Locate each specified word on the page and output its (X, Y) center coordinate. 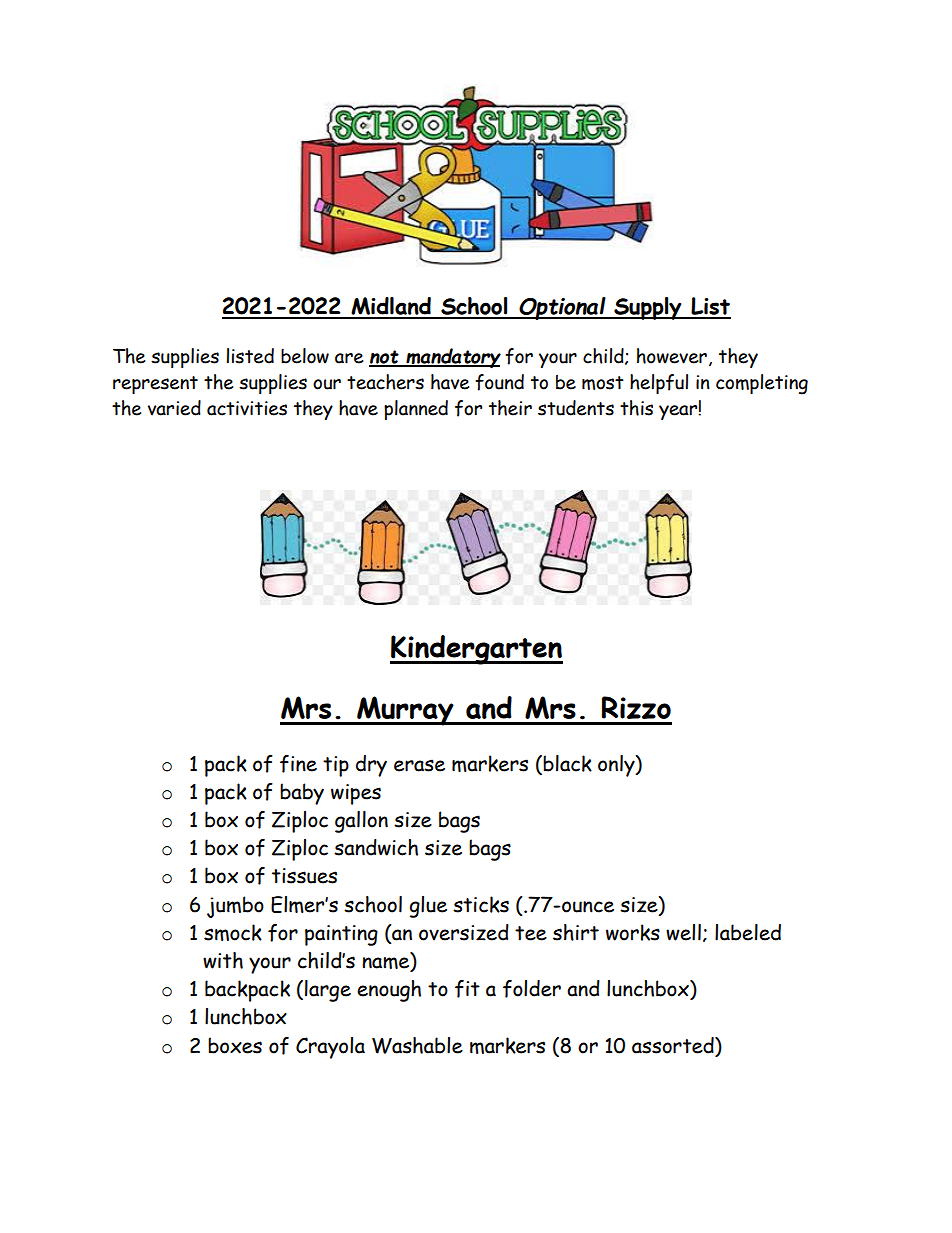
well (683, 932)
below (305, 356)
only (617, 766)
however (672, 356)
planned (416, 410)
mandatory (452, 358)
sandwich (376, 847)
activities (247, 408)
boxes (235, 1045)
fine (298, 764)
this (636, 408)
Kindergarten (476, 650)
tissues (304, 876)
